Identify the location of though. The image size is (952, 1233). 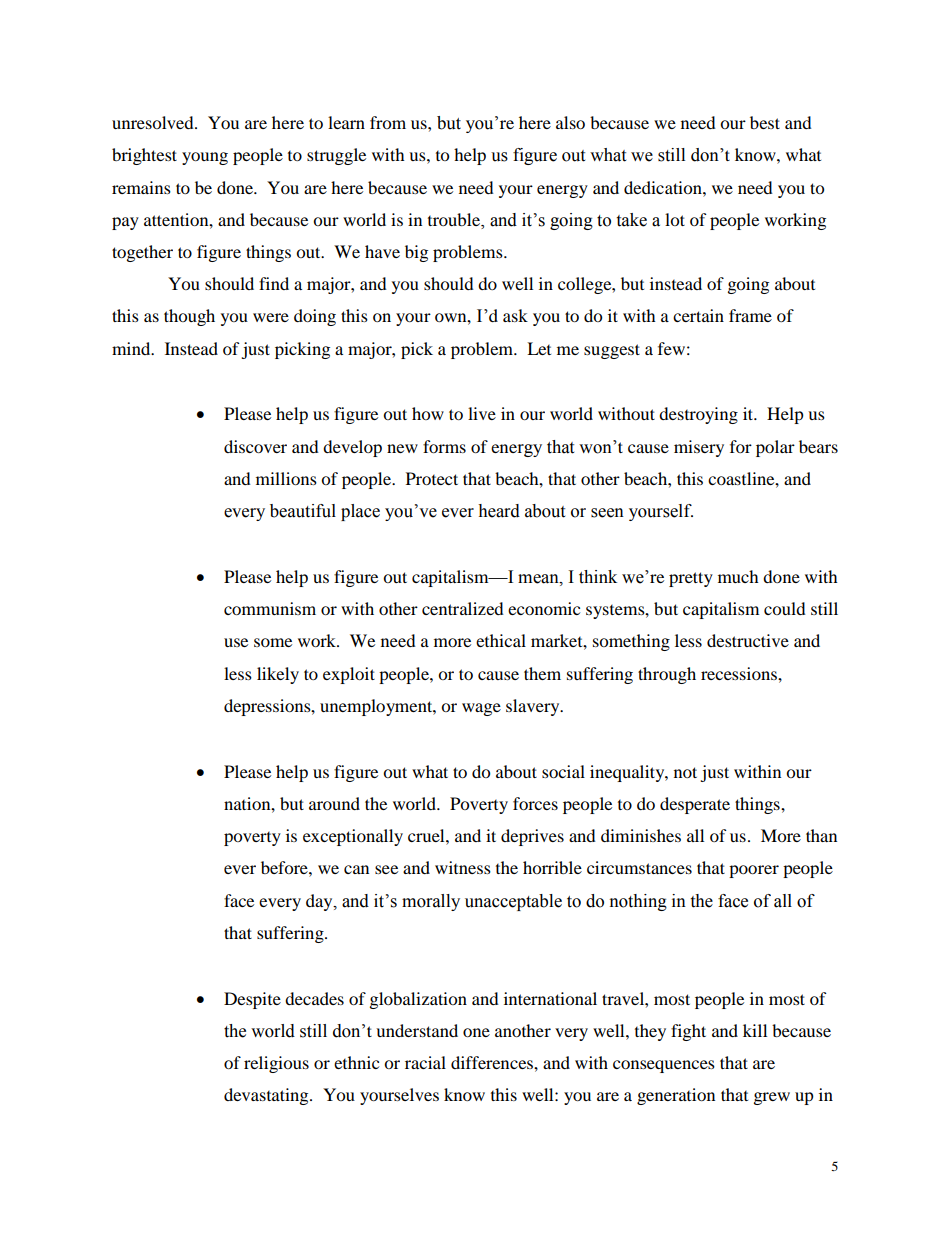
(189, 317).
